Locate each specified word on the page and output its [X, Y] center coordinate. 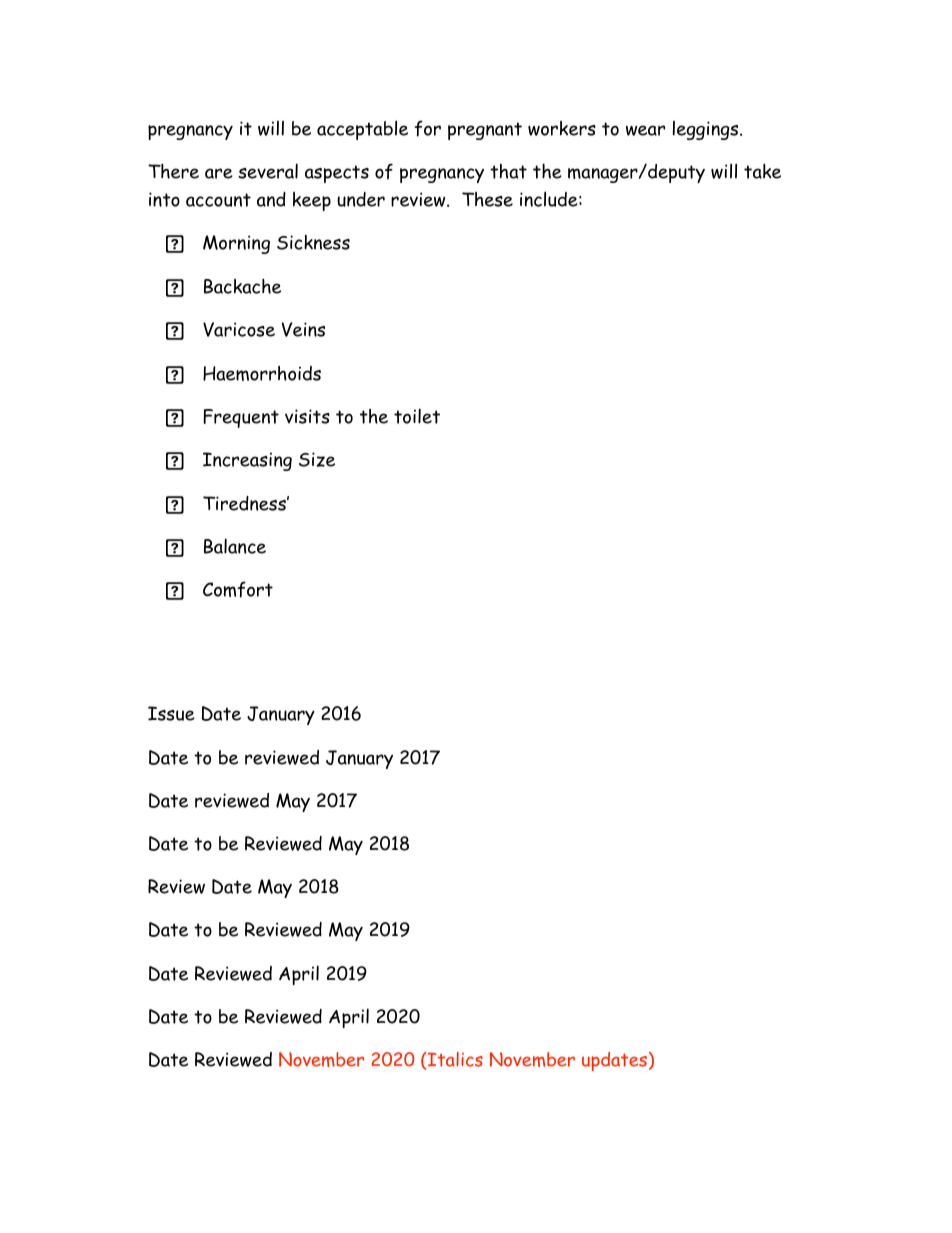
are [219, 173]
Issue [171, 713]
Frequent [241, 418]
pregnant [485, 131]
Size [317, 459]
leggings [707, 130]
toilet [417, 416]
